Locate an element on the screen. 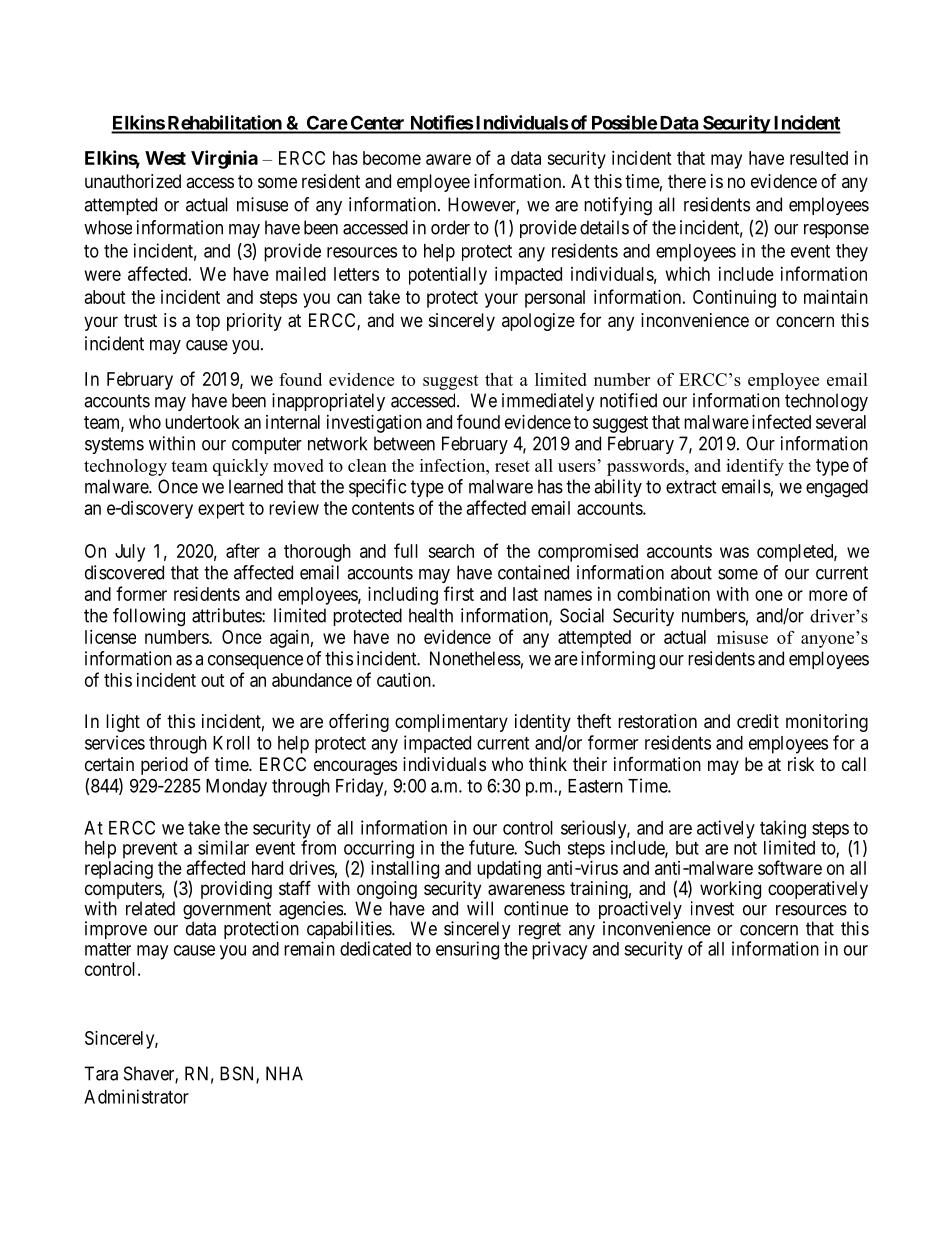 The width and height of the screenshot is (952, 1233). resulted is located at coordinates (819, 158).
